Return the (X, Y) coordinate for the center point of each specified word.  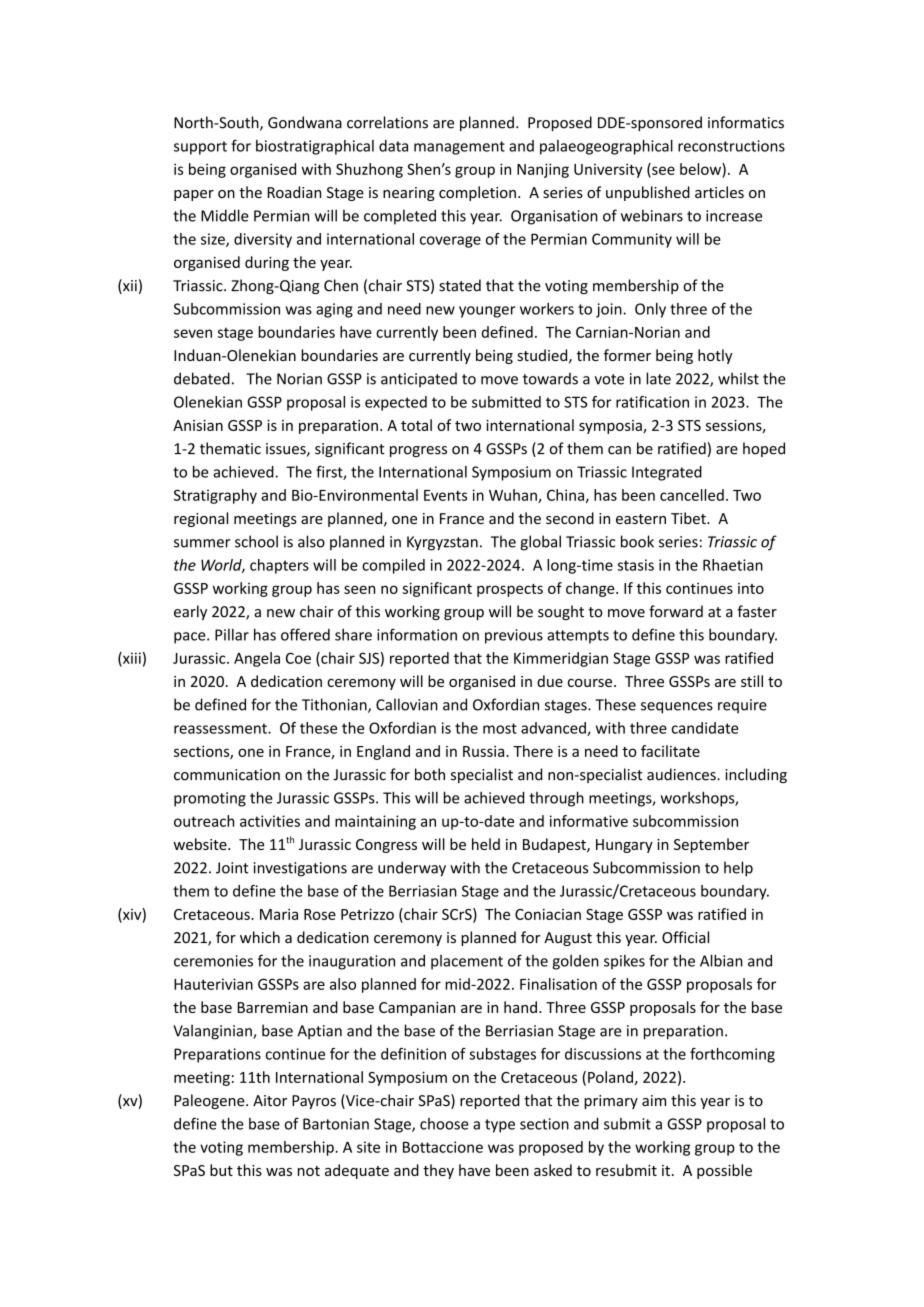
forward (676, 611)
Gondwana (305, 122)
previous (514, 636)
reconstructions (731, 146)
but (221, 1170)
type (500, 1126)
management (459, 148)
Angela (257, 659)
